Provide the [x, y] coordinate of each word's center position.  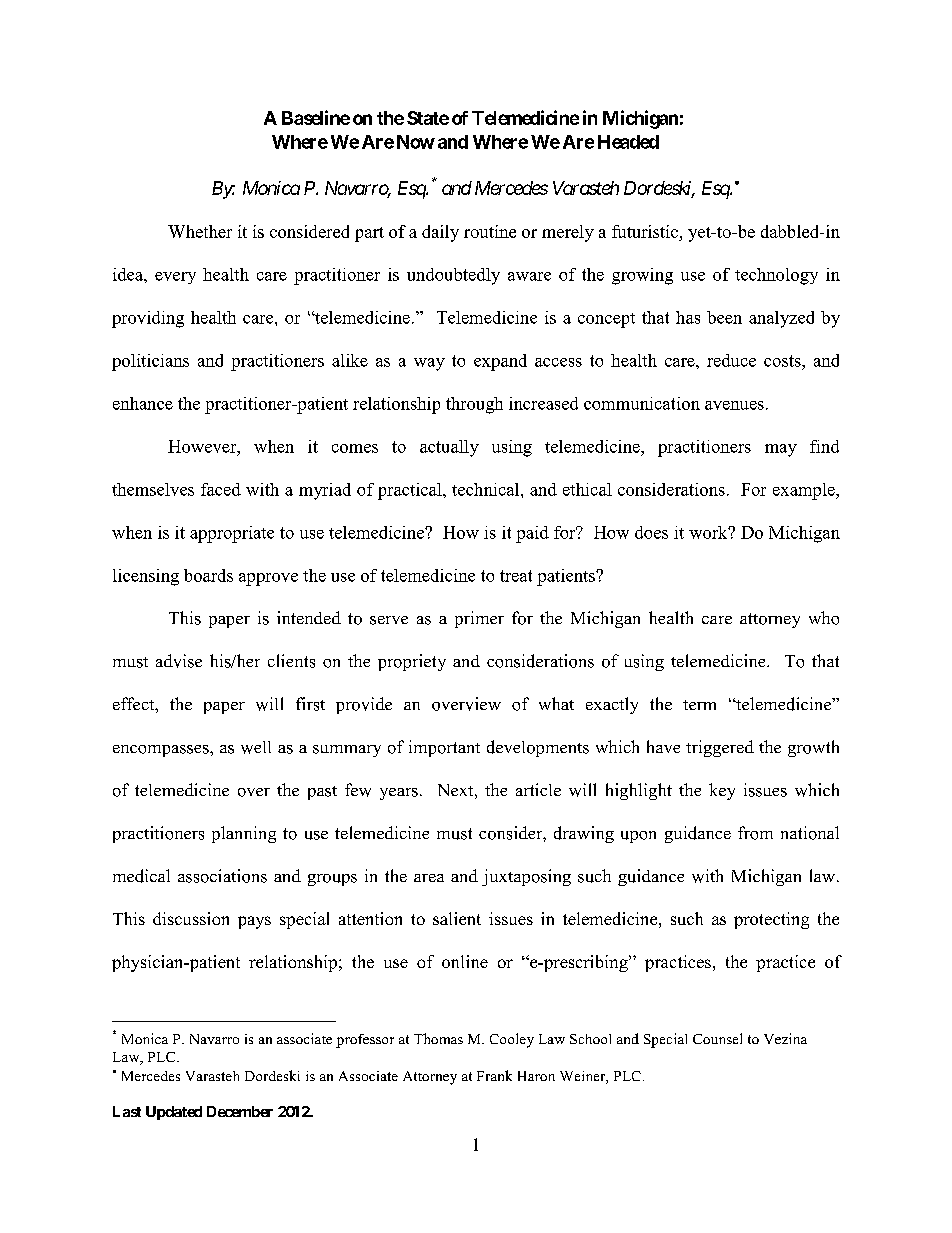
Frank [494, 1075]
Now [416, 142]
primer [479, 619]
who [824, 618]
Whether [200, 231]
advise [179, 661]
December [240, 1111]
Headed [628, 142]
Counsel [717, 1038]
